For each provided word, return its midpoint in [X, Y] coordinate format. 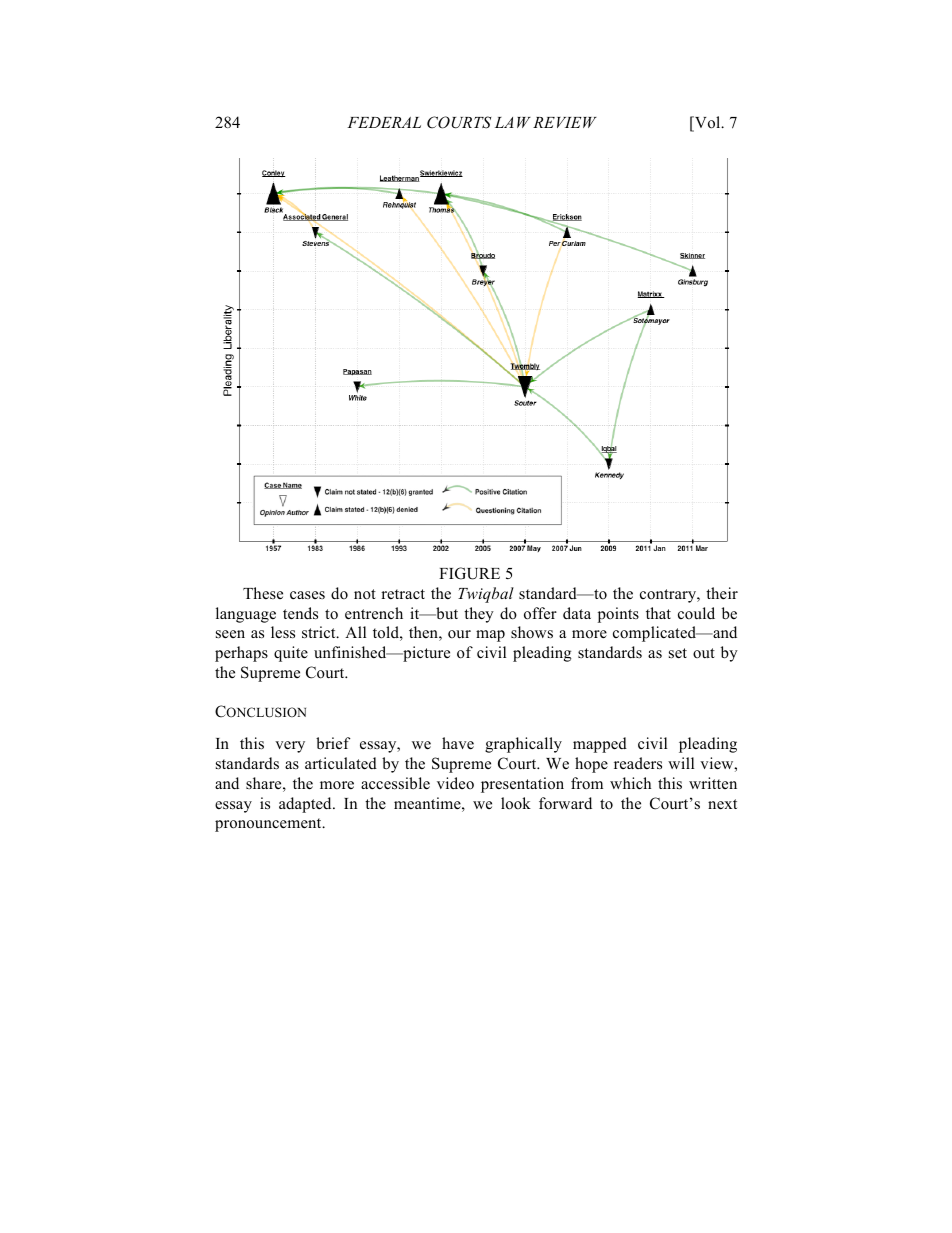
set [678, 653]
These [263, 593]
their [722, 593]
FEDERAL [384, 122]
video [455, 783]
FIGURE [469, 573]
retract [403, 594]
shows [532, 632]
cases [307, 595]
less [283, 632]
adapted [306, 805]
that [658, 613]
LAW [513, 122]
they [479, 615]
